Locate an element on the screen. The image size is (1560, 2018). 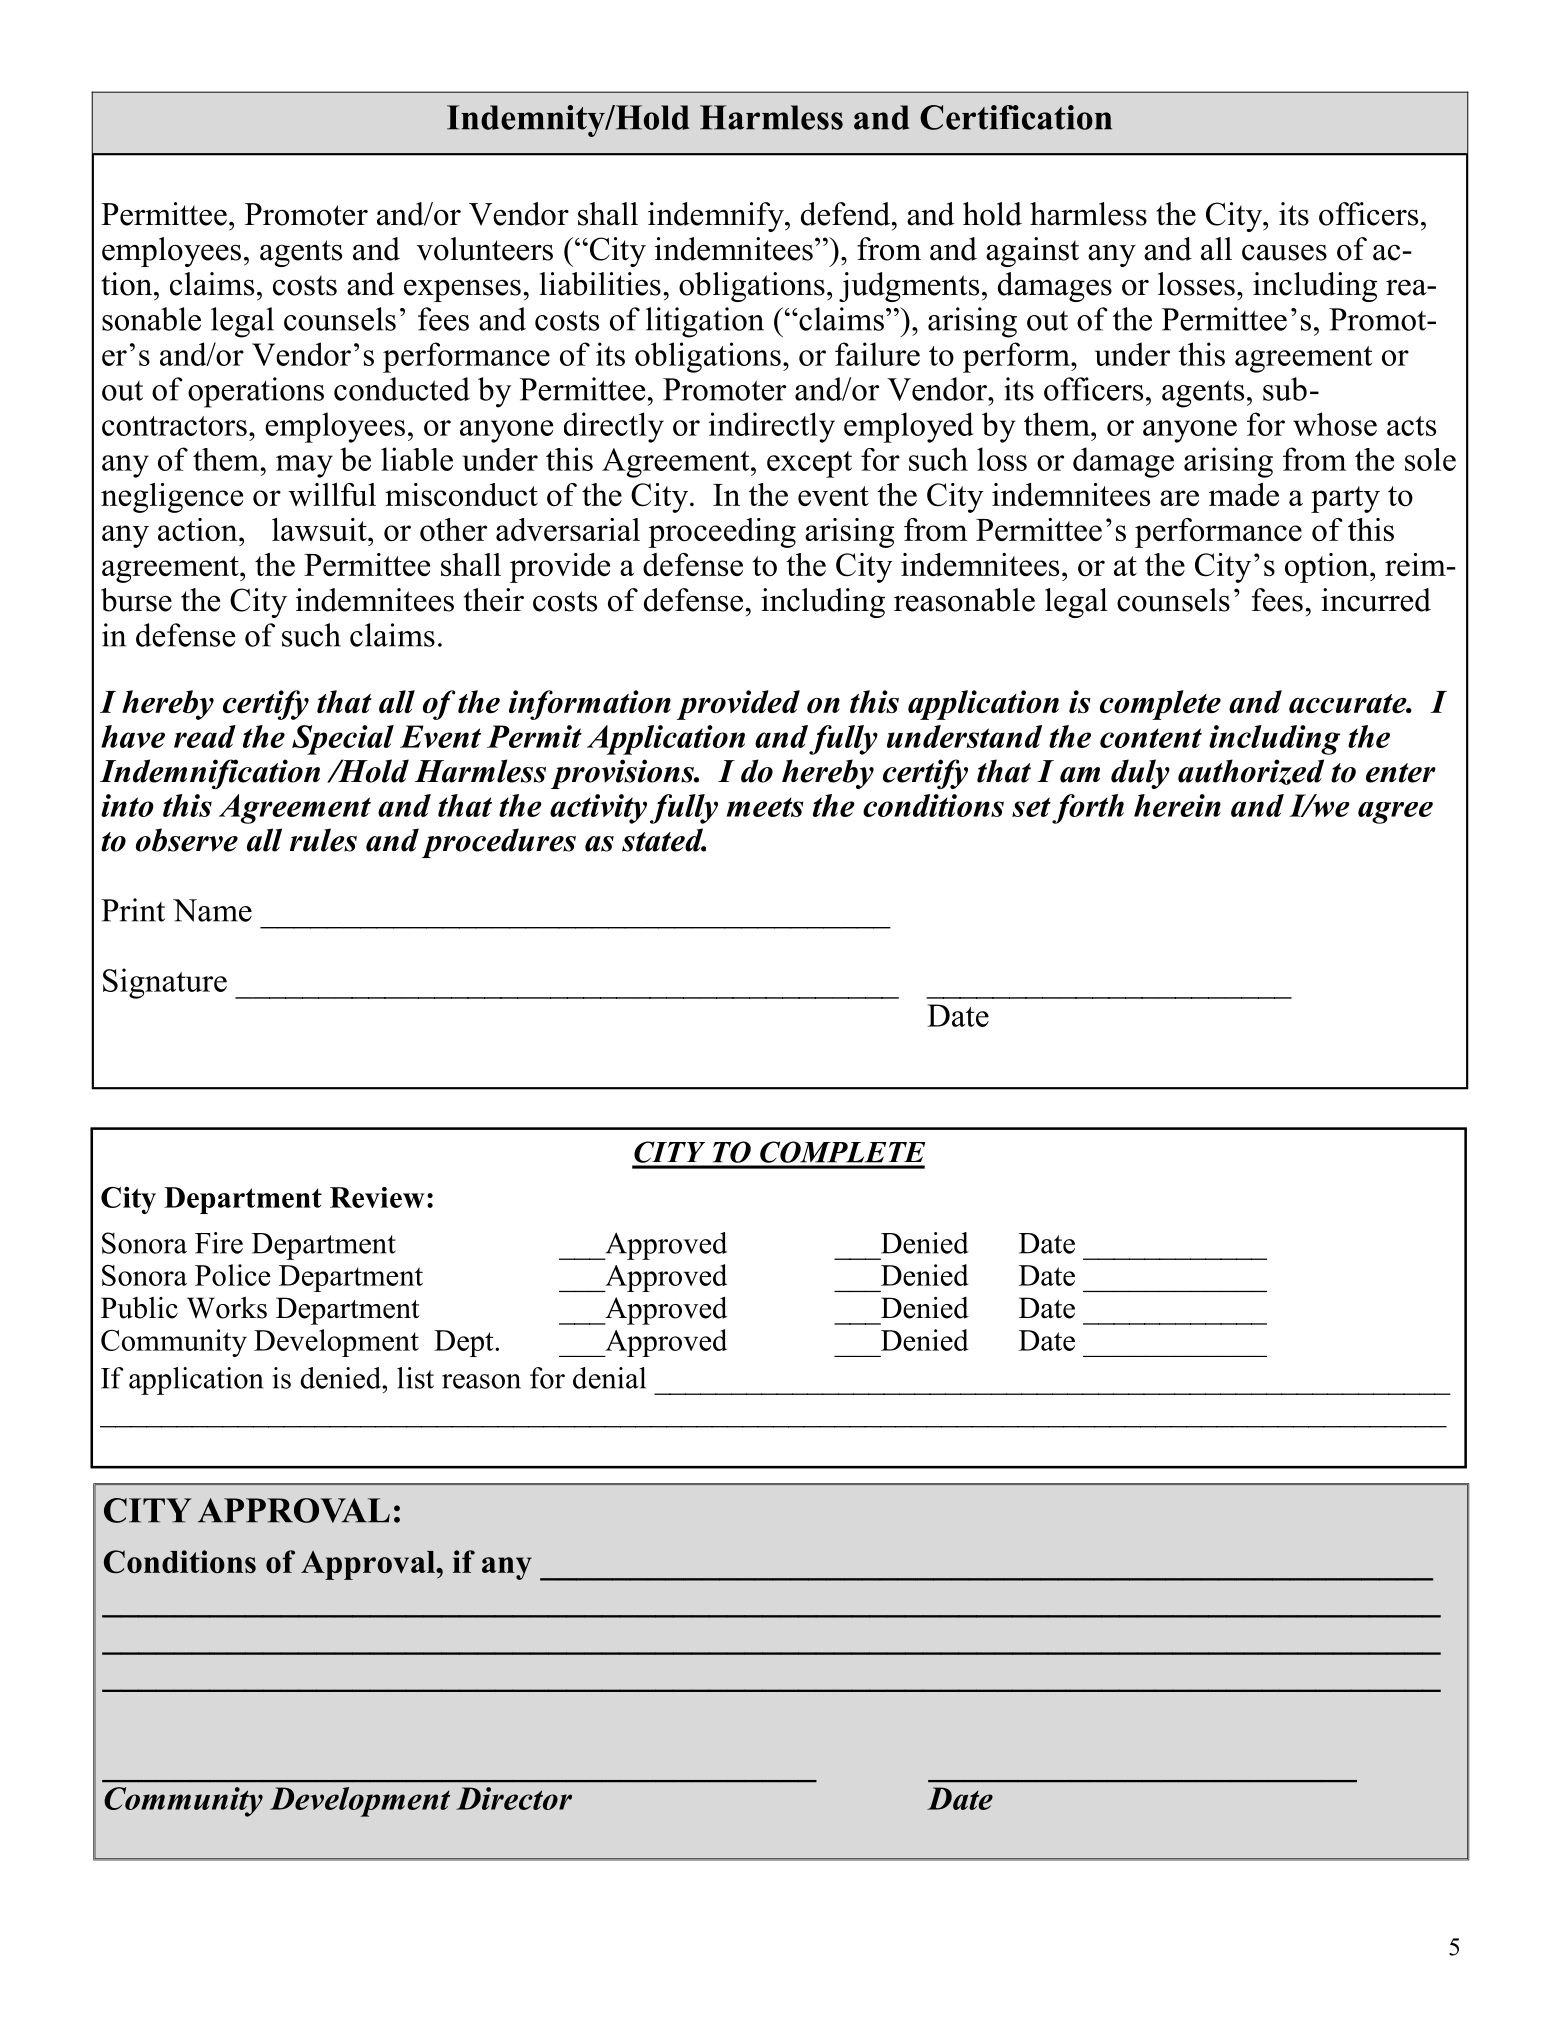
expenses is located at coordinates (462, 290).
